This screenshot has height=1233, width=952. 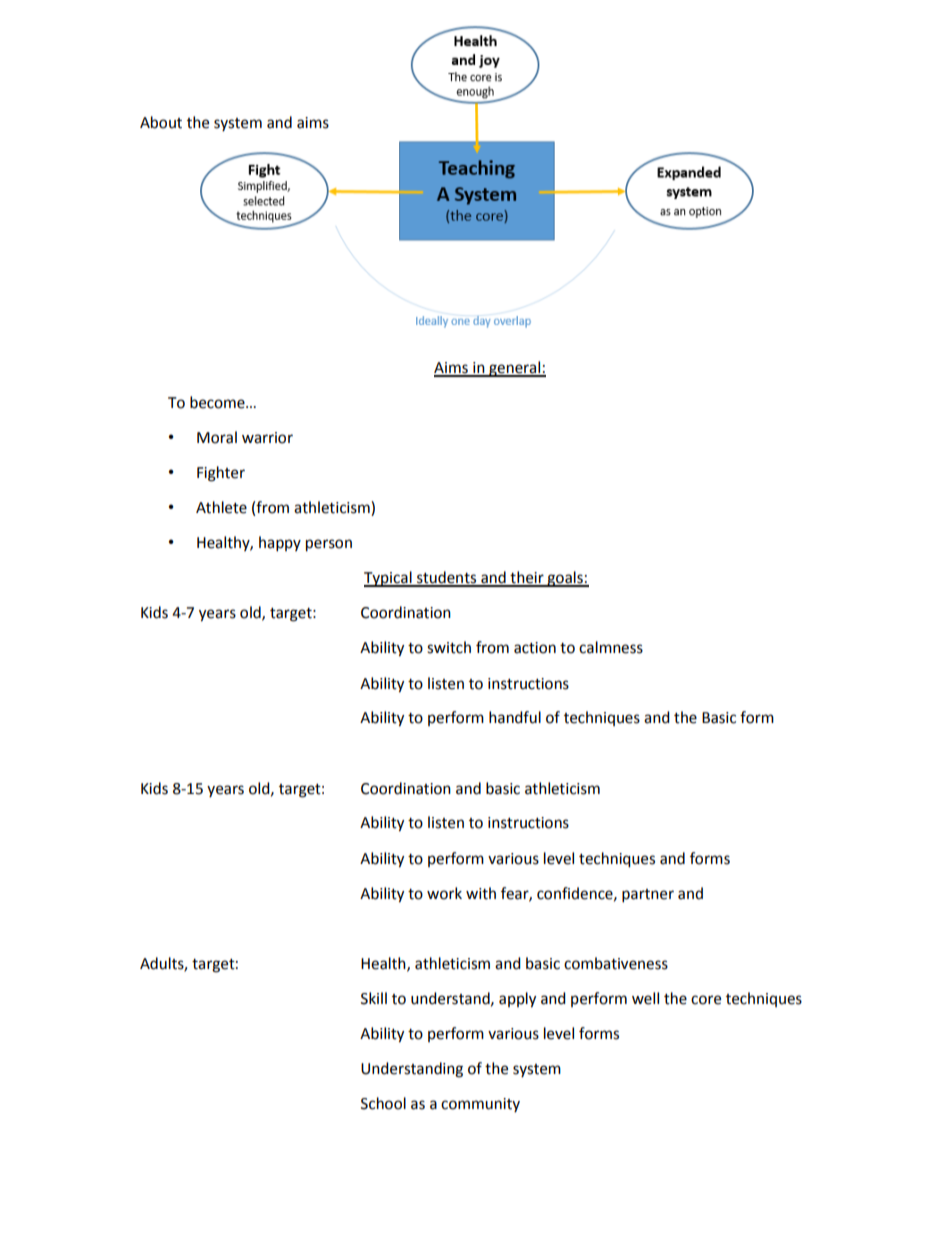 What do you see at coordinates (280, 544) in the screenshot?
I see `happy` at bounding box center [280, 544].
